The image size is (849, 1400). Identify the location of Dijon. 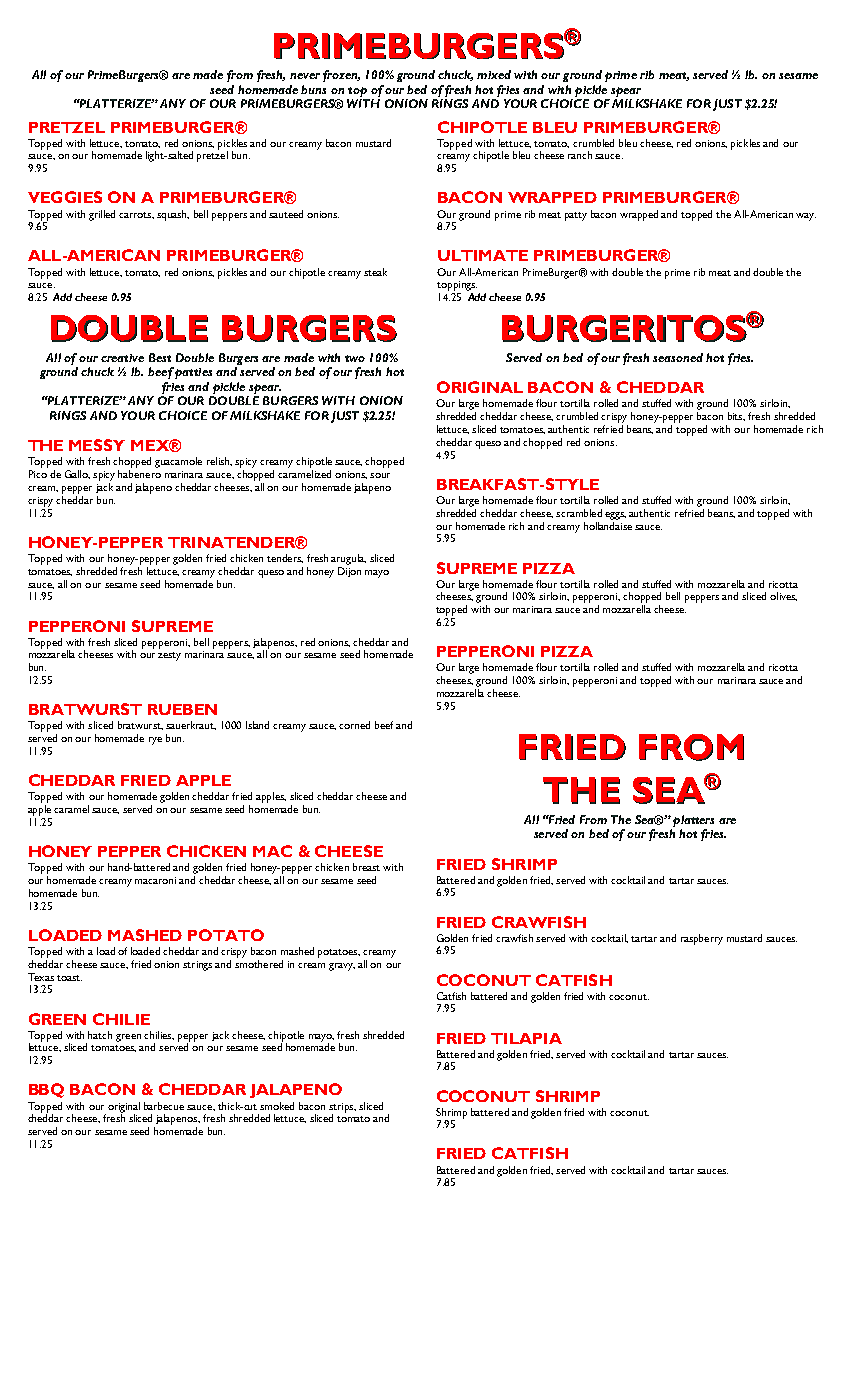
(349, 572).
